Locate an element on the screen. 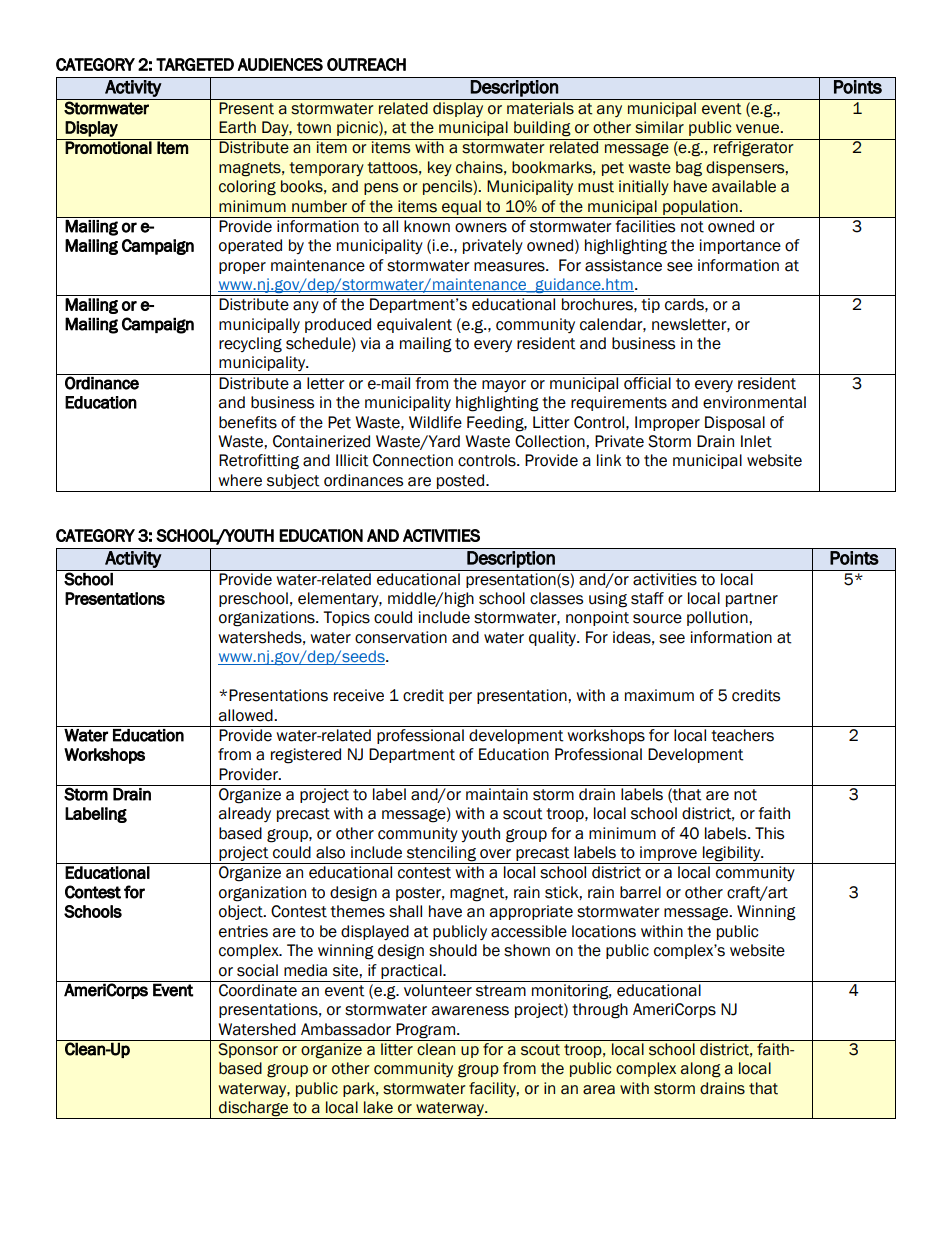 This screenshot has height=1233, width=952. maintain is located at coordinates (497, 794).
